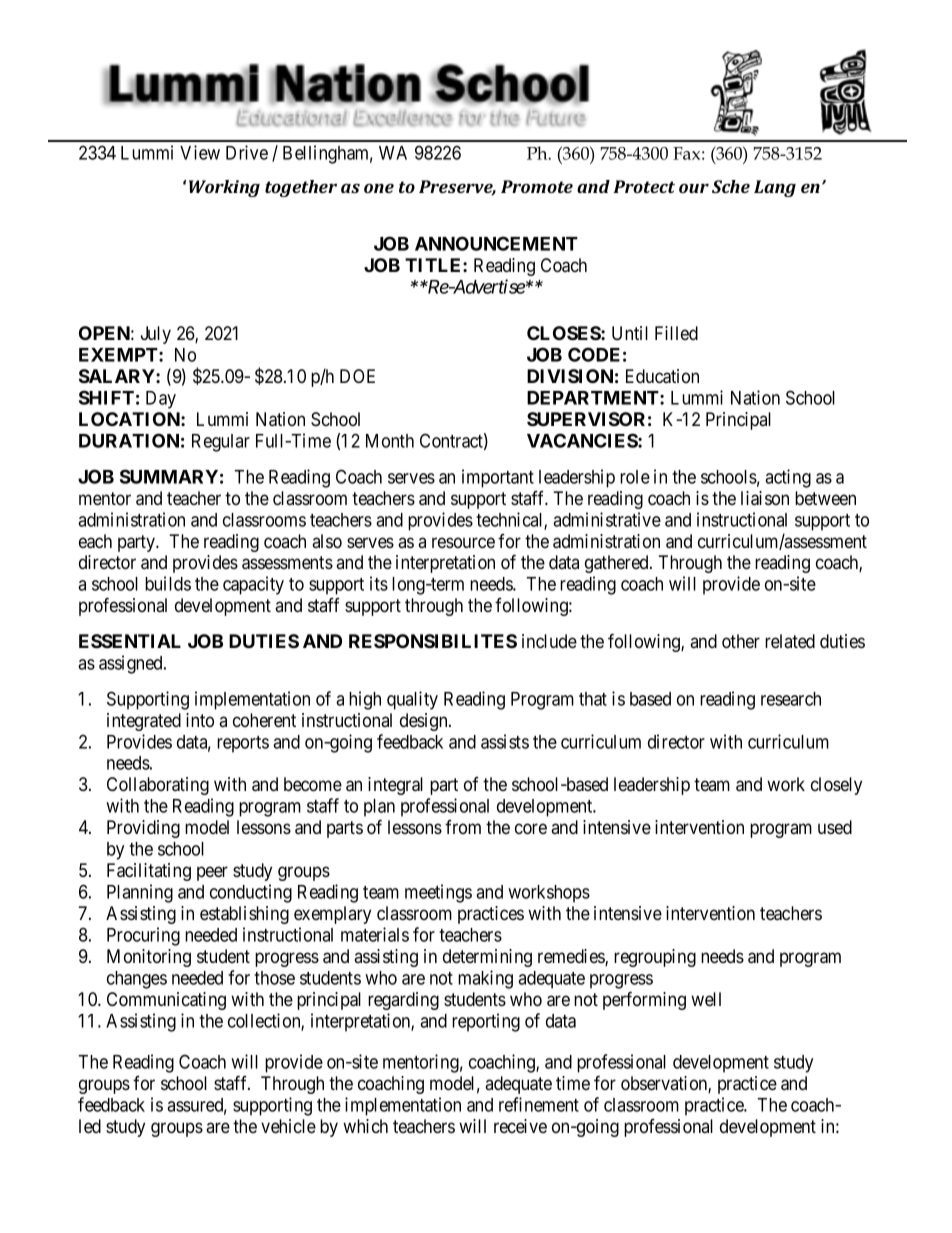  I want to click on View, so click(200, 152).
